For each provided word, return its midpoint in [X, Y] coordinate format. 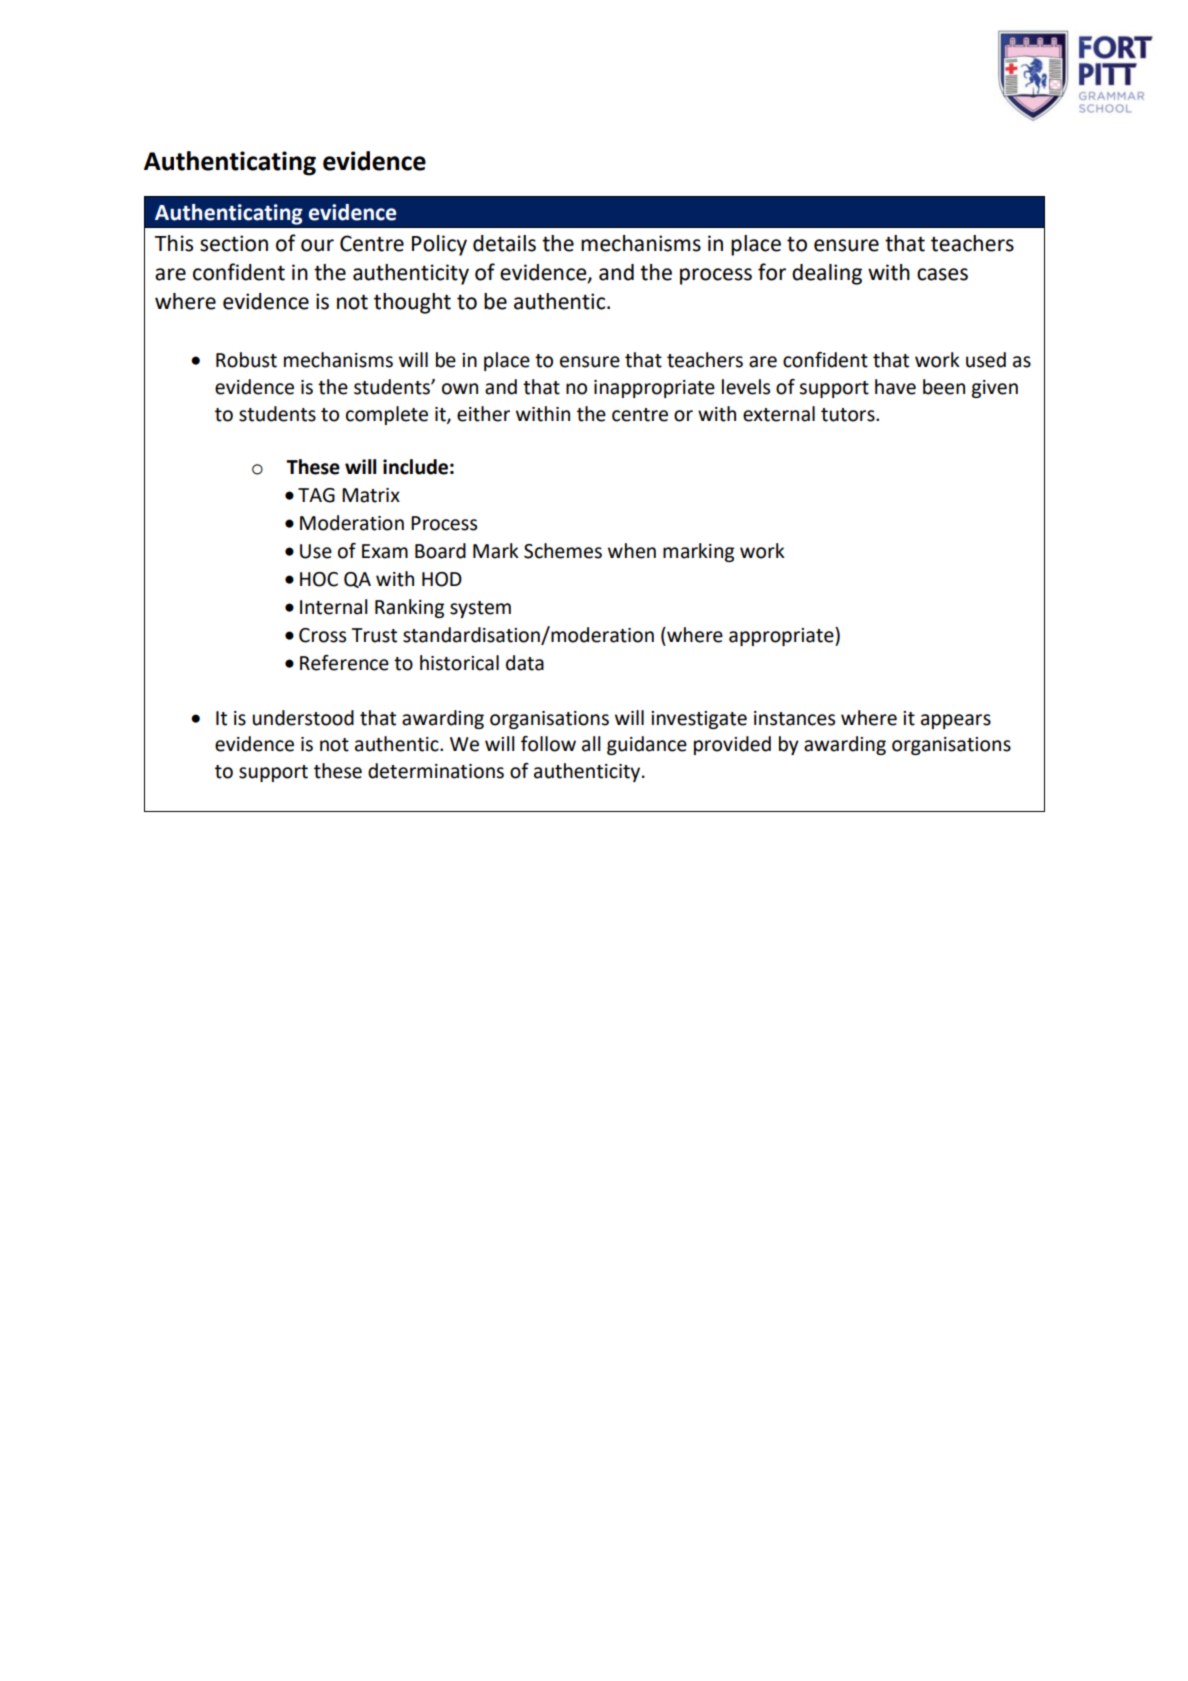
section [234, 243]
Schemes [563, 551]
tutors [849, 415]
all [591, 744]
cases [942, 274]
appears [956, 721]
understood [303, 718]
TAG [316, 495]
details [504, 243]
